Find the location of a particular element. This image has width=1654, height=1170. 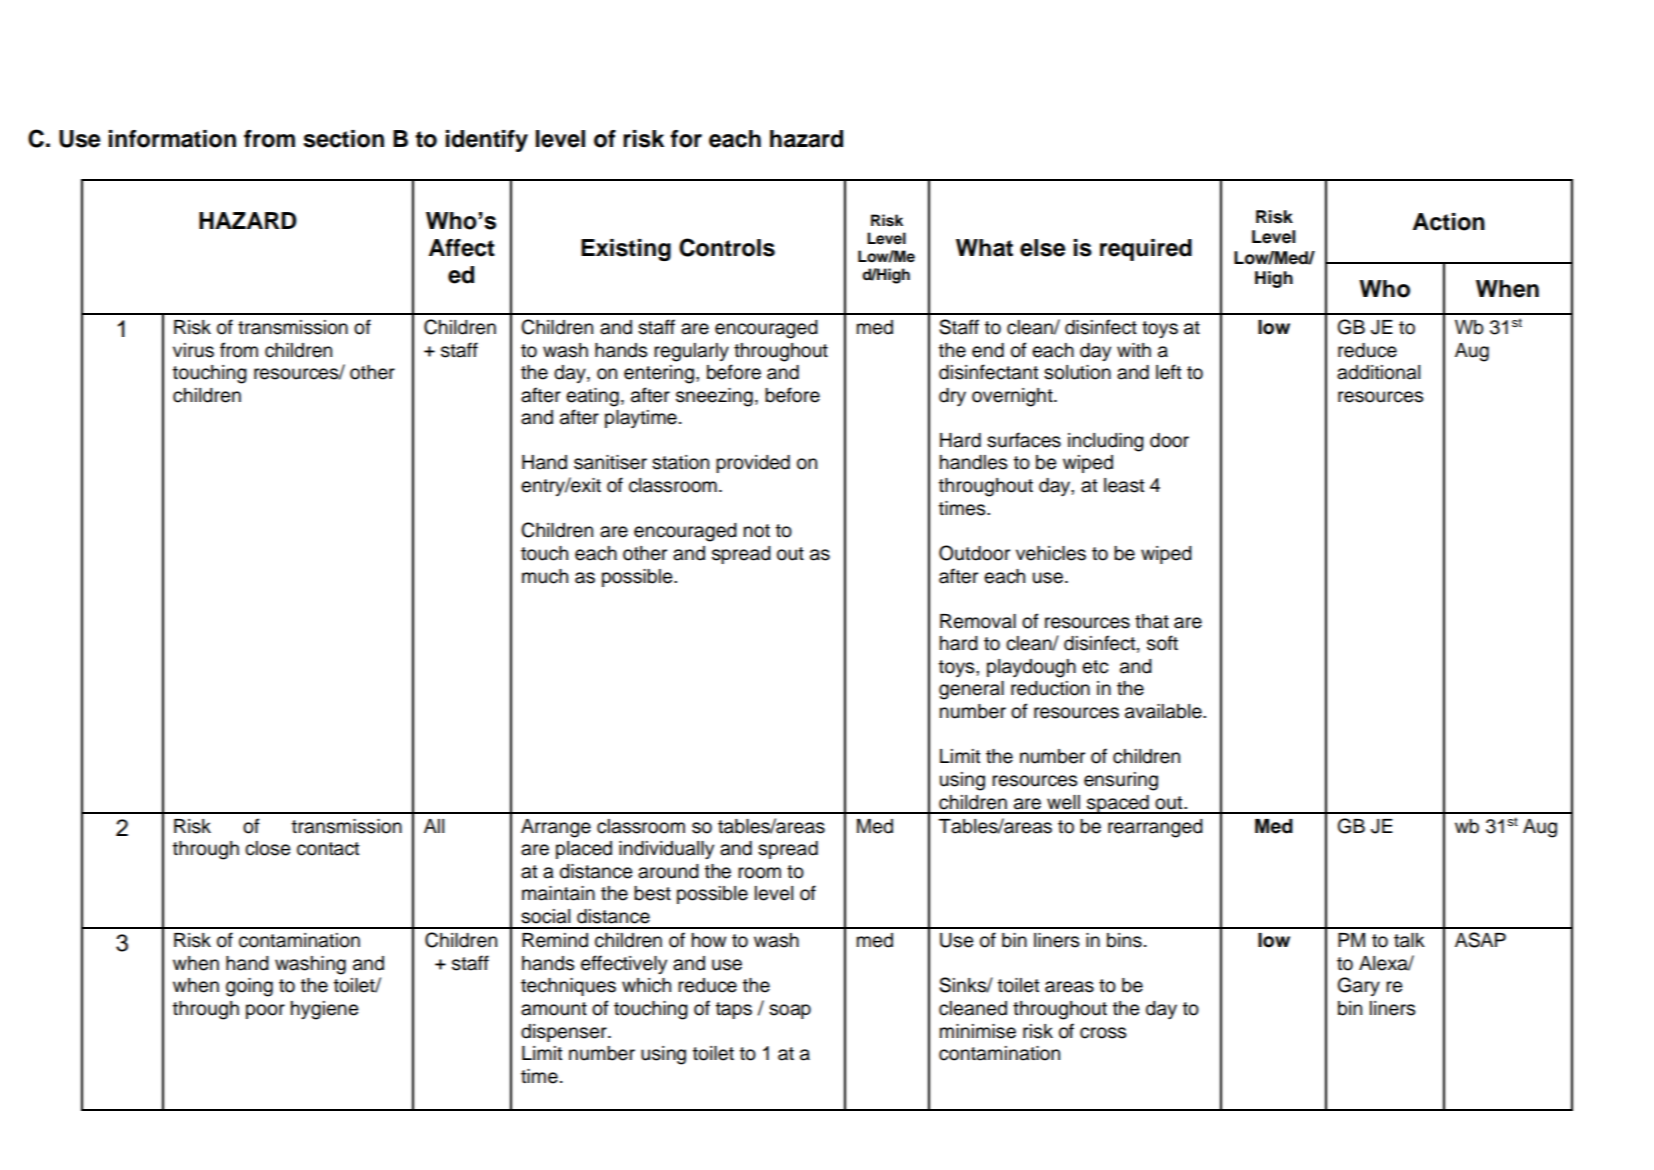

not is located at coordinates (757, 531).
